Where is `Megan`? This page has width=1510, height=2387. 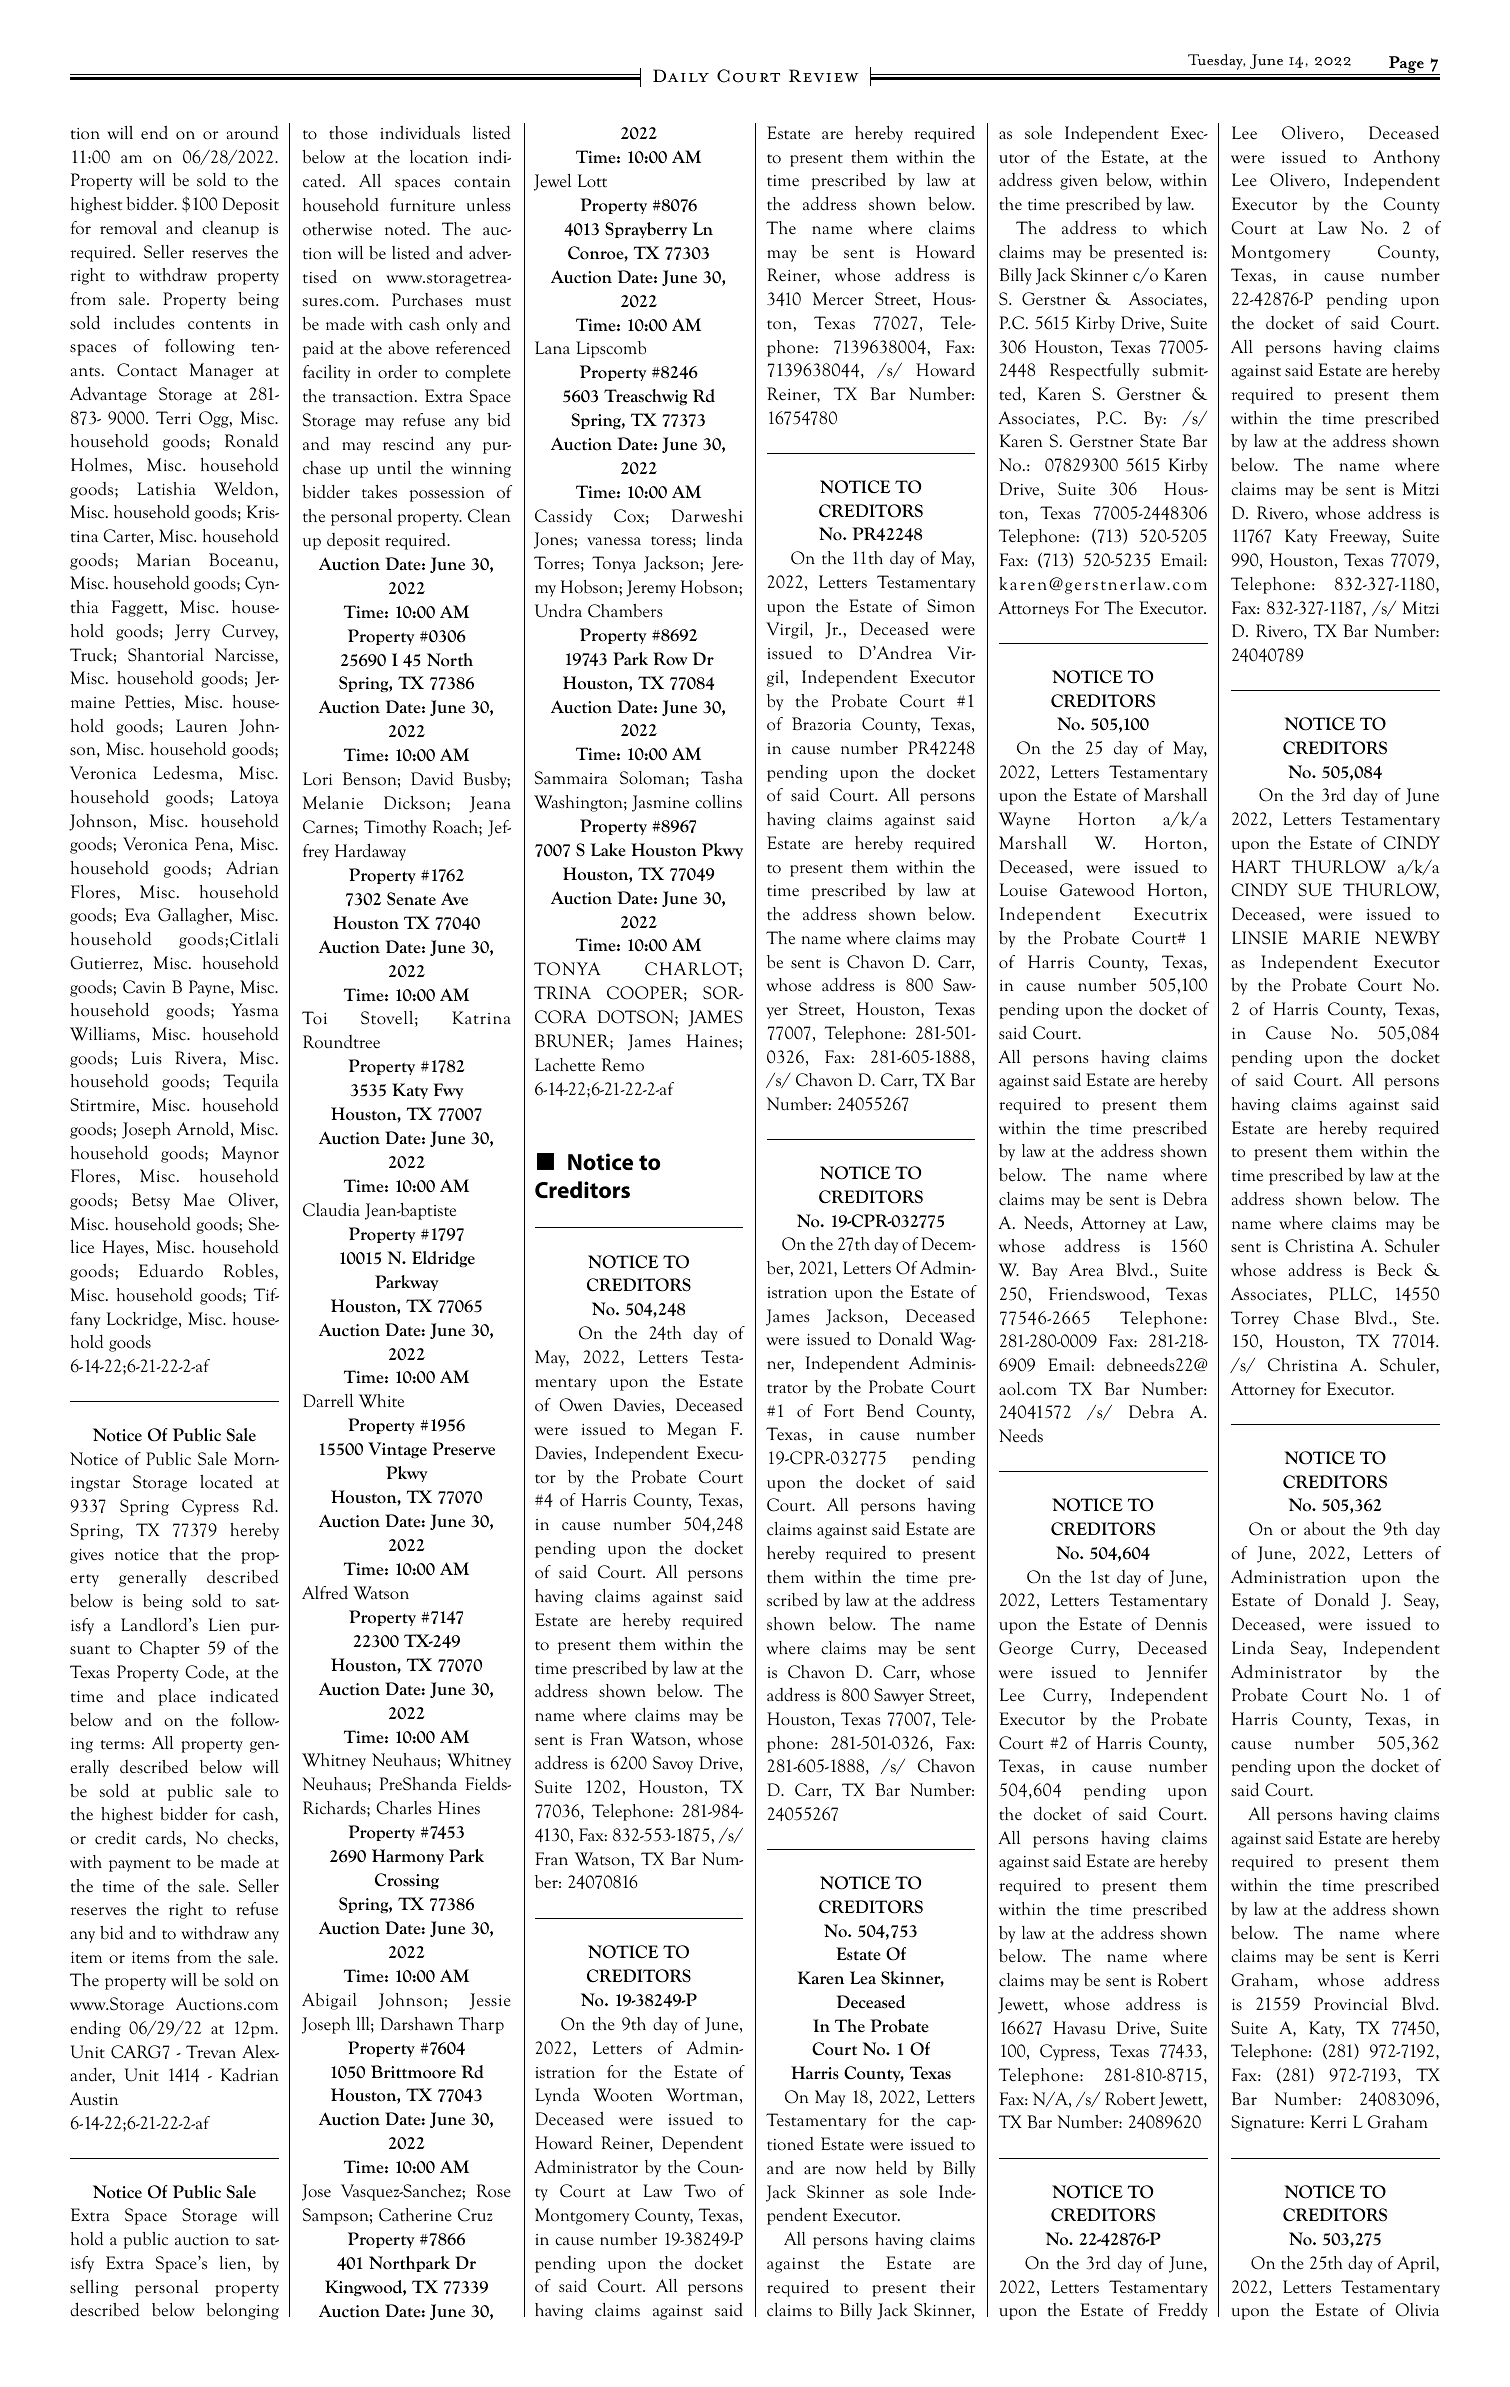
Megan is located at coordinates (692, 1430).
